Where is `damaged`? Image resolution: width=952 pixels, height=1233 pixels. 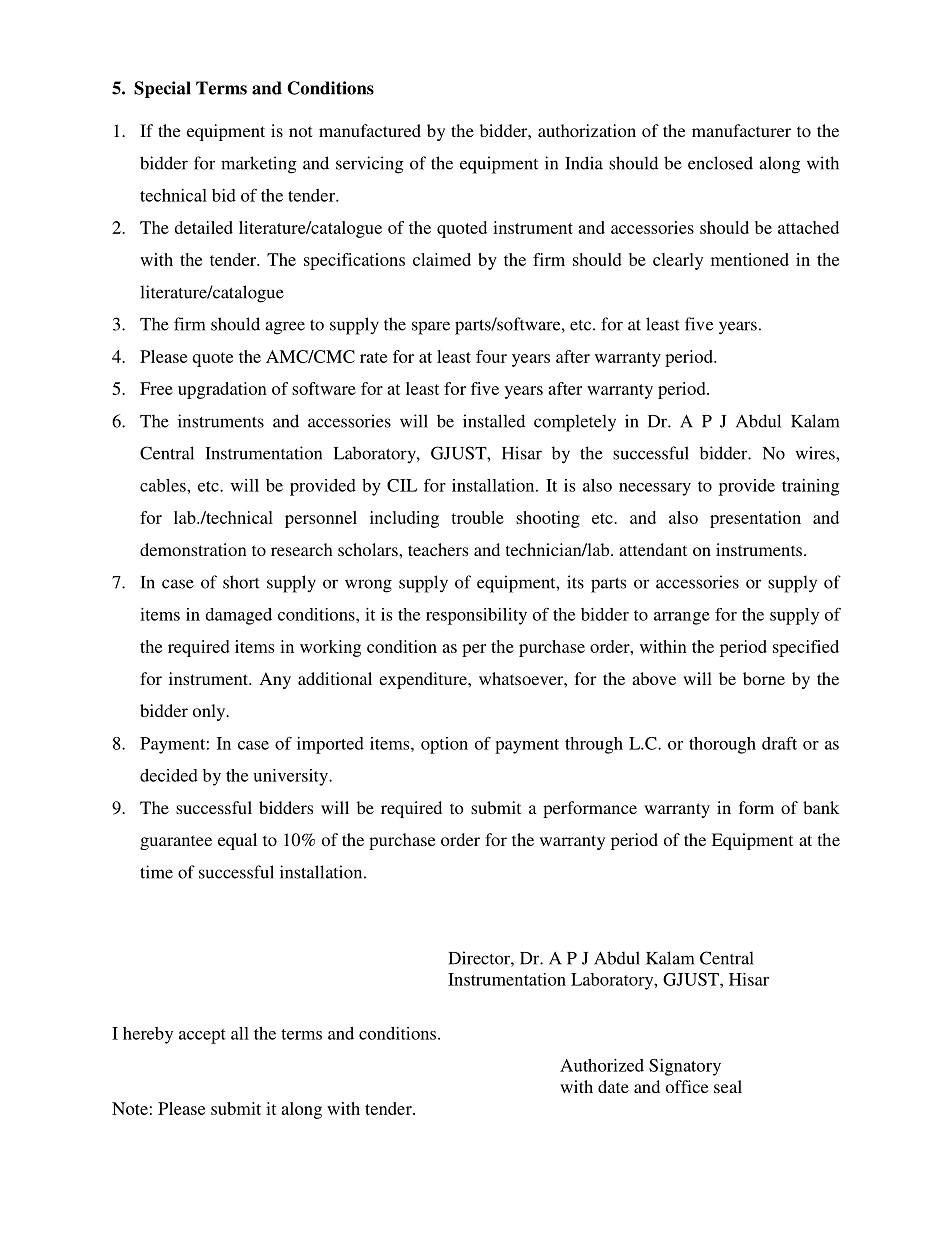
damaged is located at coordinates (238, 616).
